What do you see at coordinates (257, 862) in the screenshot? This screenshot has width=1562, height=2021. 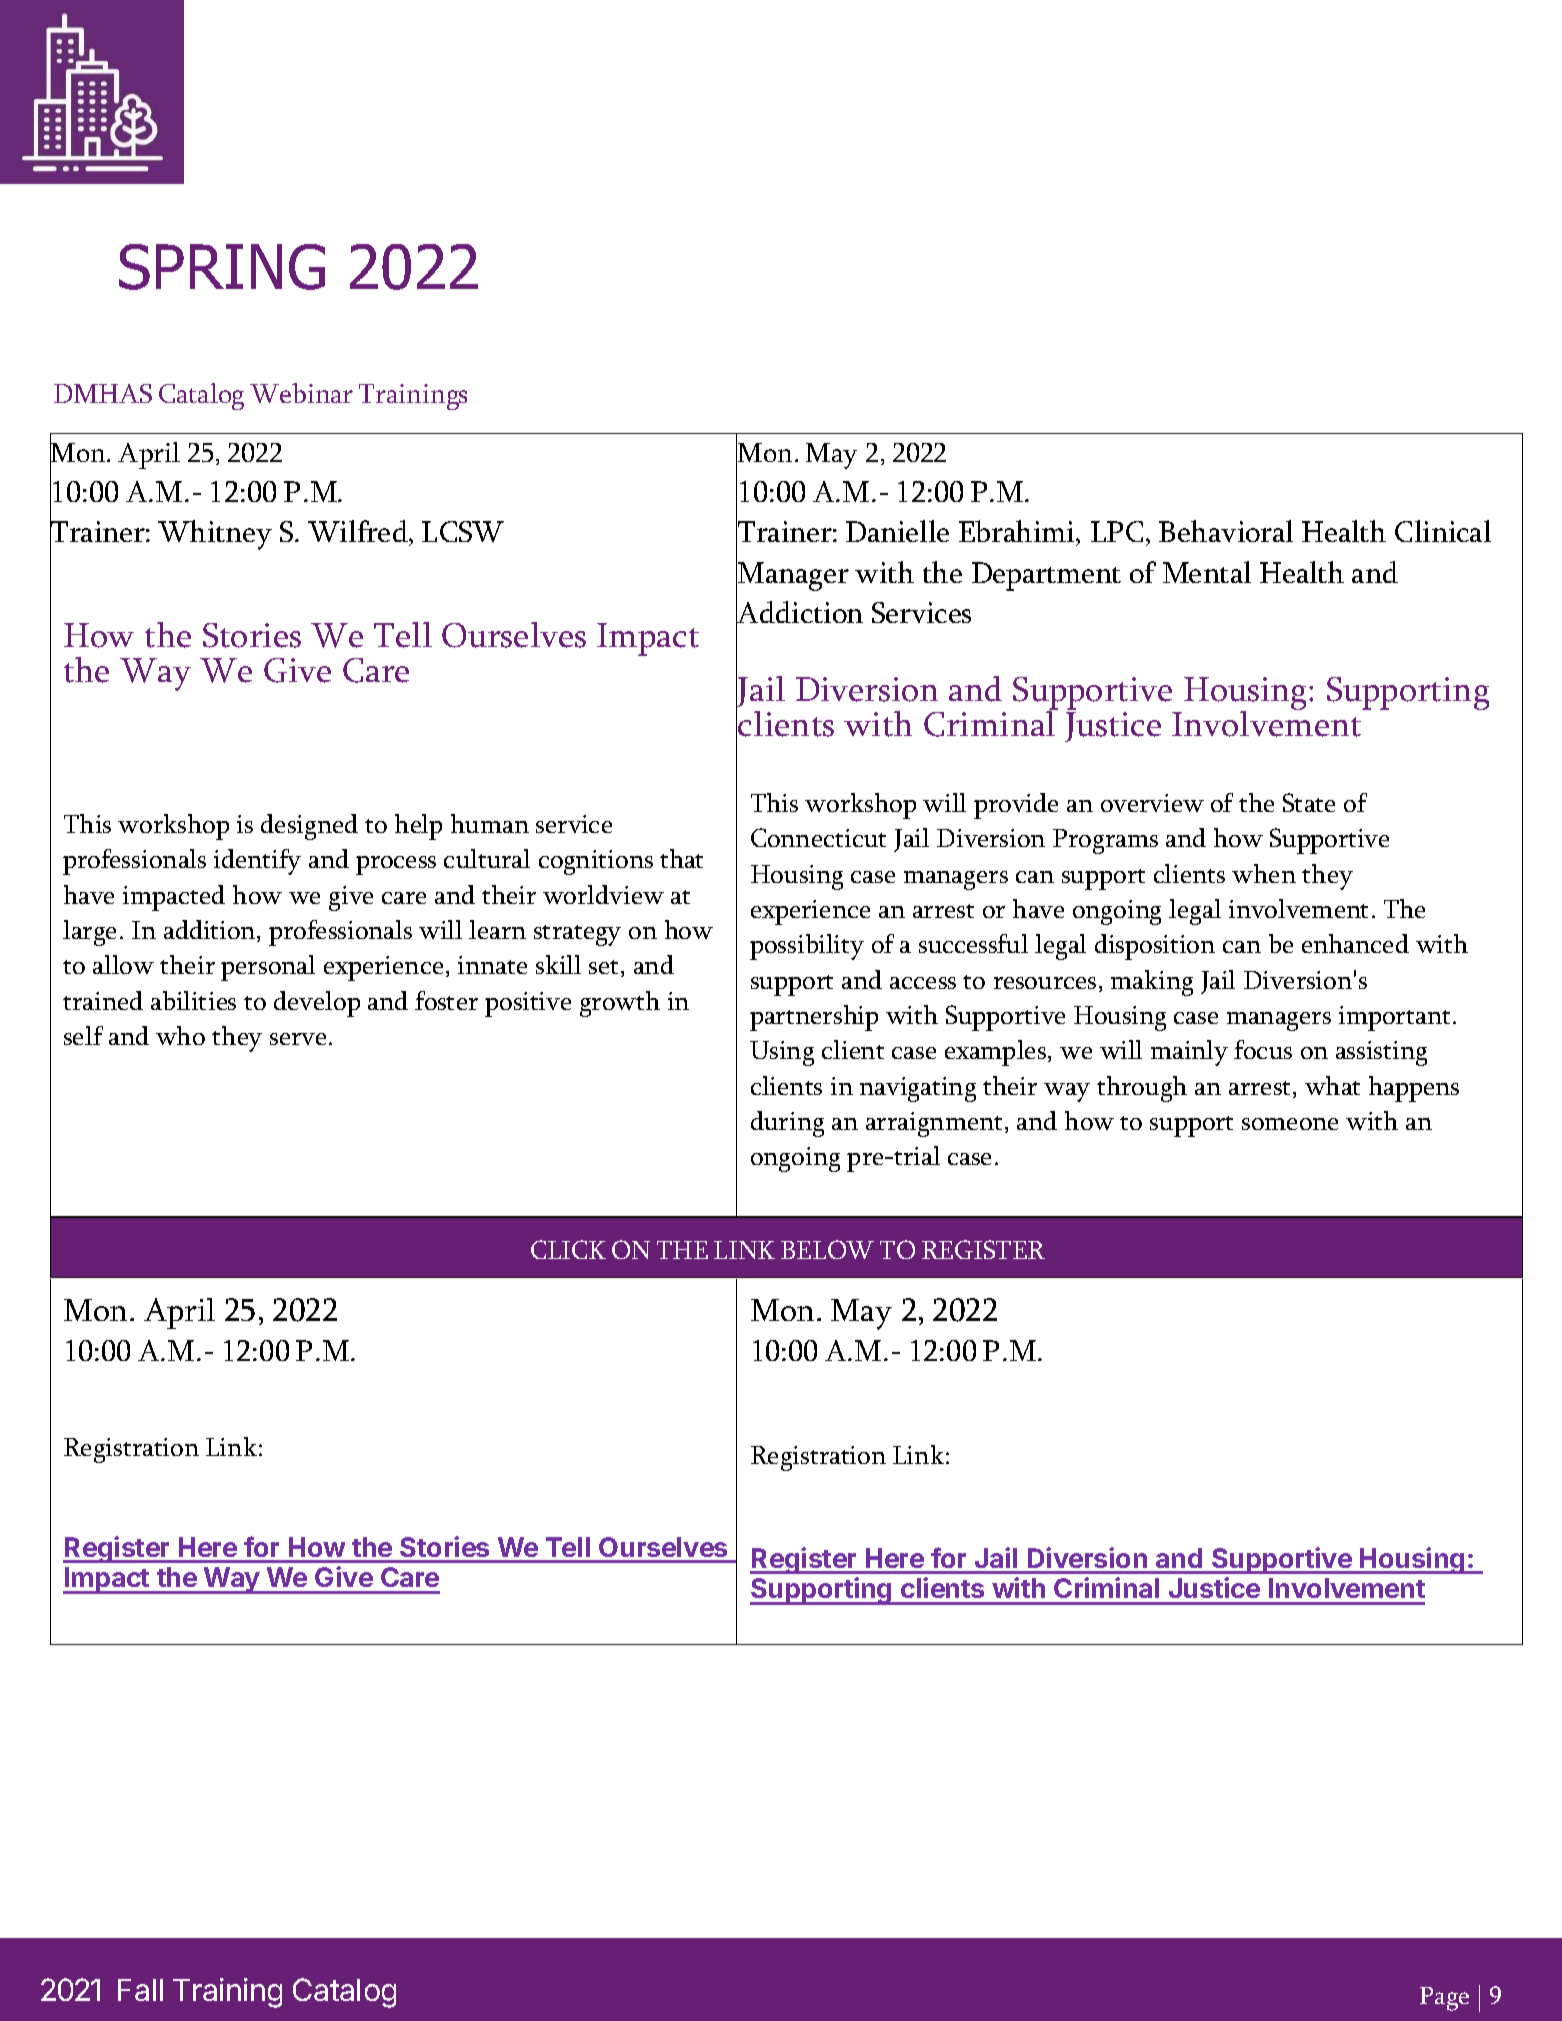 I see `identify` at bounding box center [257, 862].
